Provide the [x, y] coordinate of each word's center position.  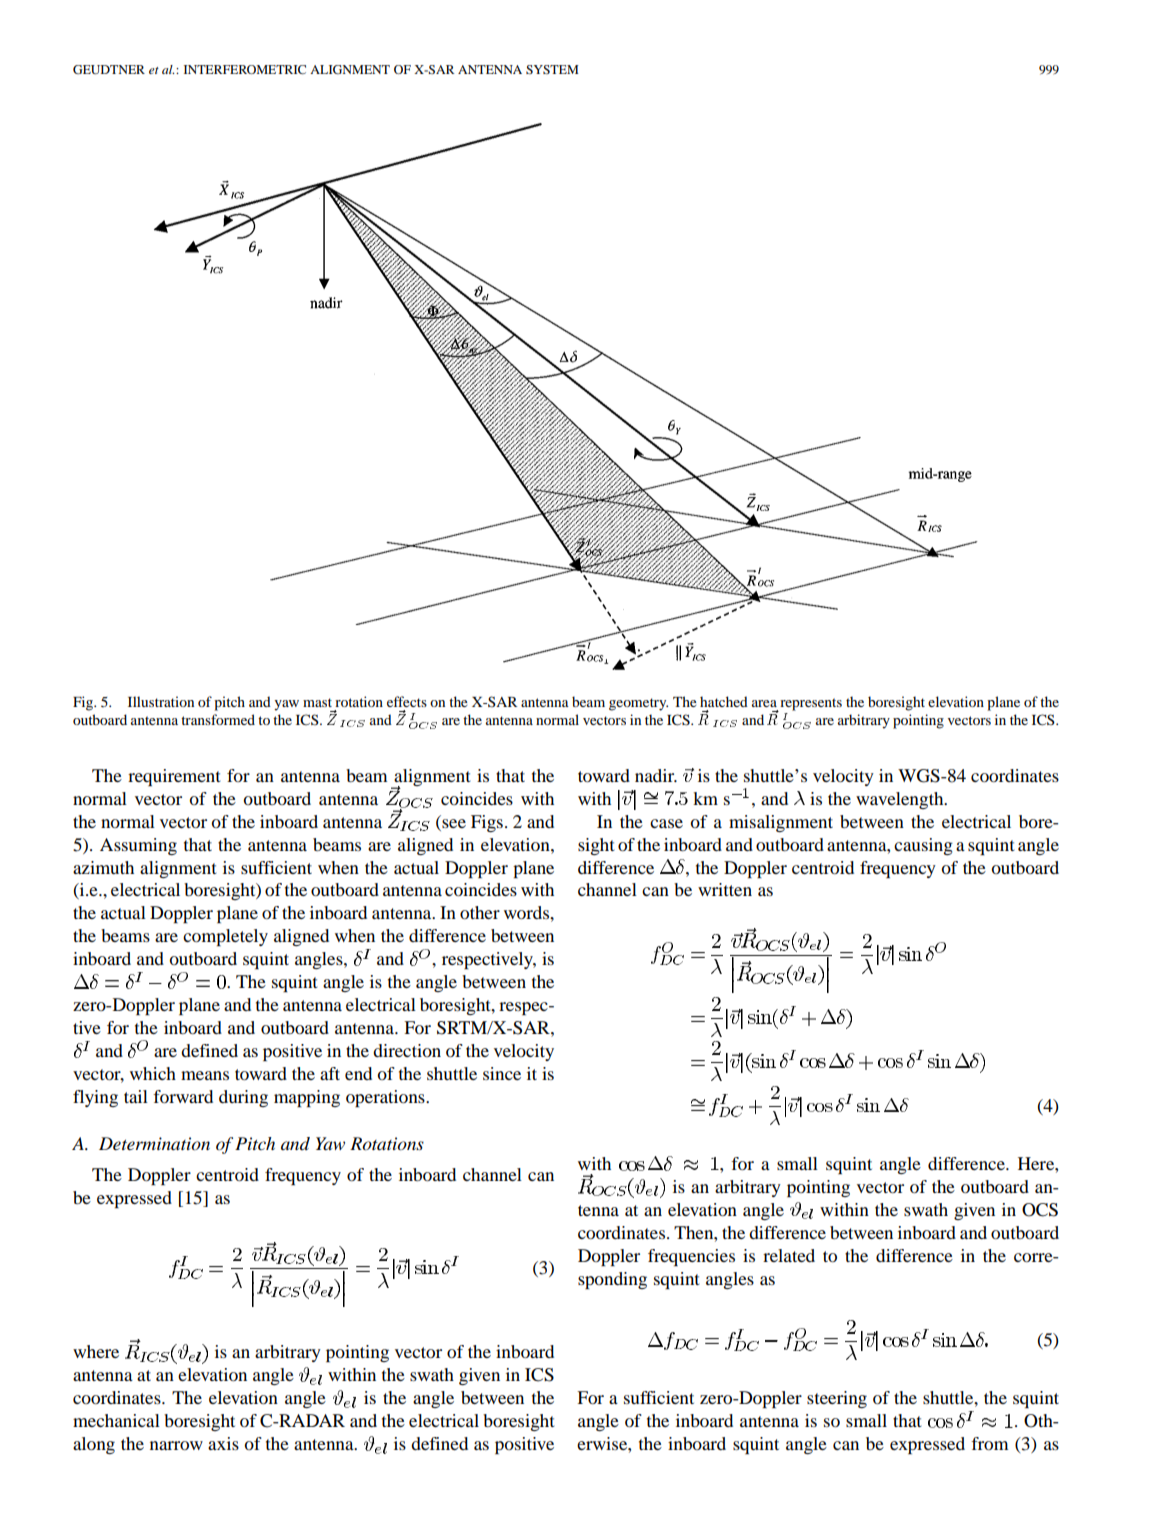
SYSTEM [552, 69]
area [764, 703]
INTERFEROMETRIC [245, 69]
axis [223, 1443]
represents [810, 705]
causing [923, 846]
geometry [638, 704]
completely [225, 937]
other [480, 912]
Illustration [161, 701]
